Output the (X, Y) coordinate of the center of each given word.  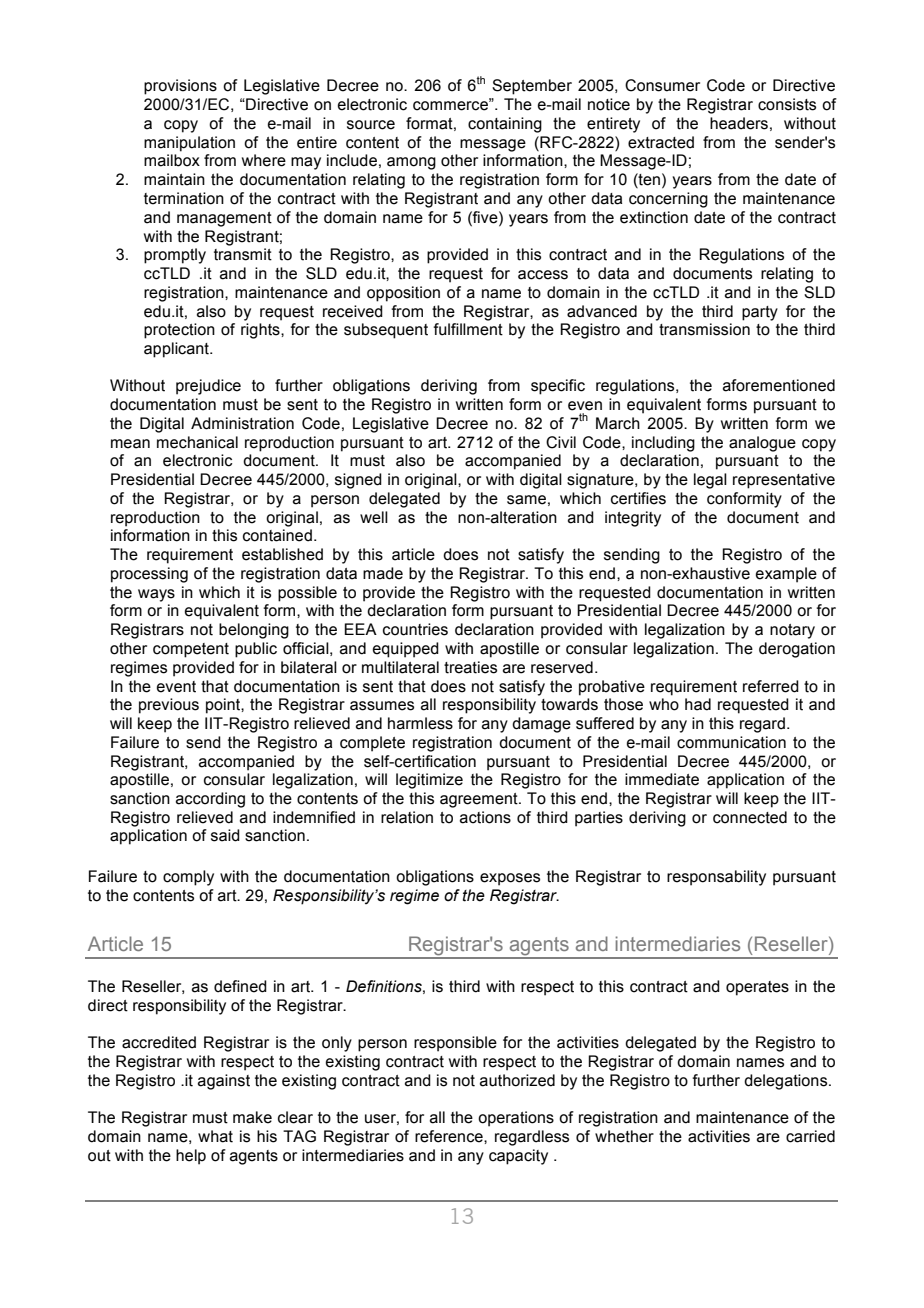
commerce (451, 105)
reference (450, 1136)
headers (739, 123)
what (215, 1136)
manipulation (189, 144)
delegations (787, 1082)
